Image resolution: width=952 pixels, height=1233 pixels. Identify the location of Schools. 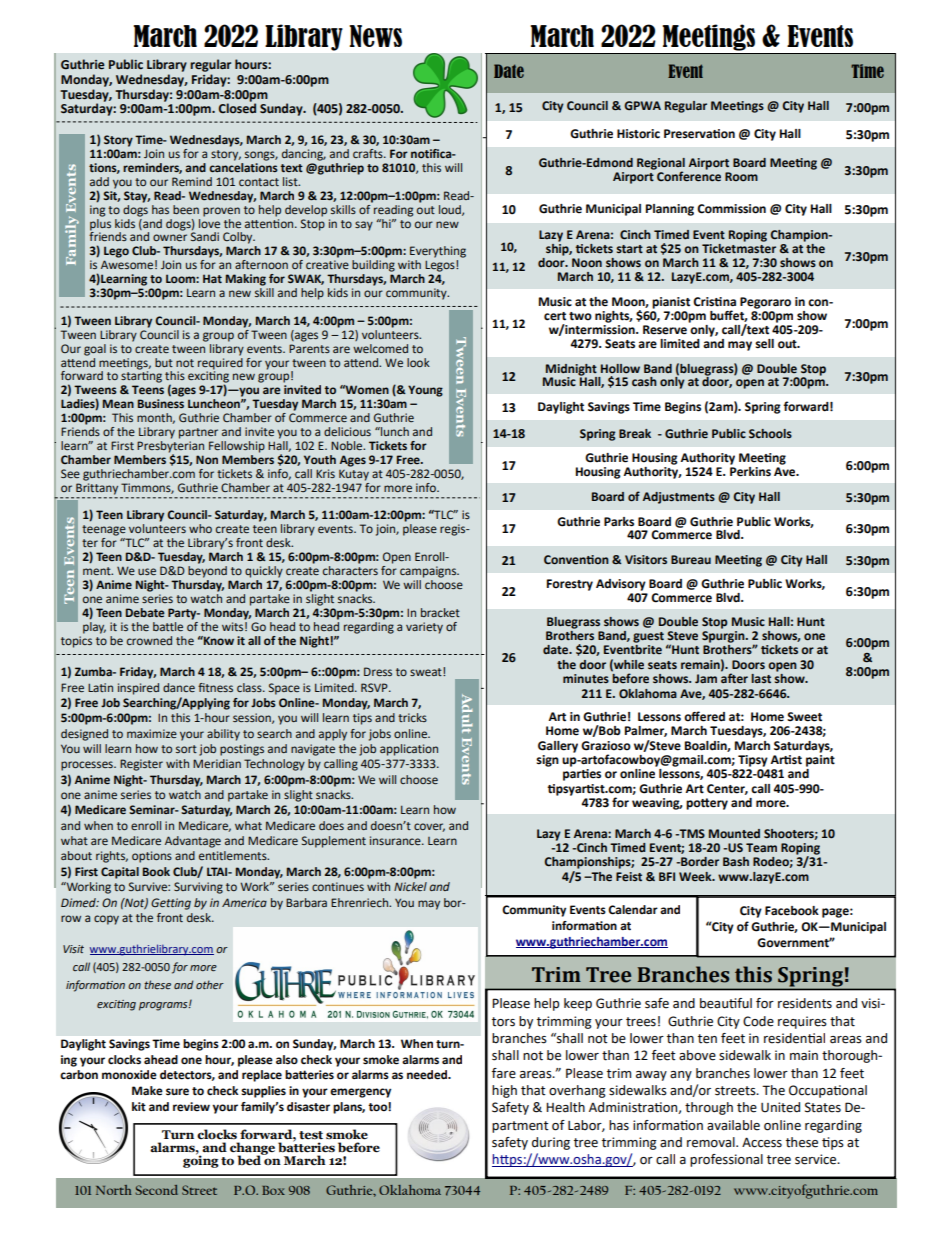
(770, 433).
